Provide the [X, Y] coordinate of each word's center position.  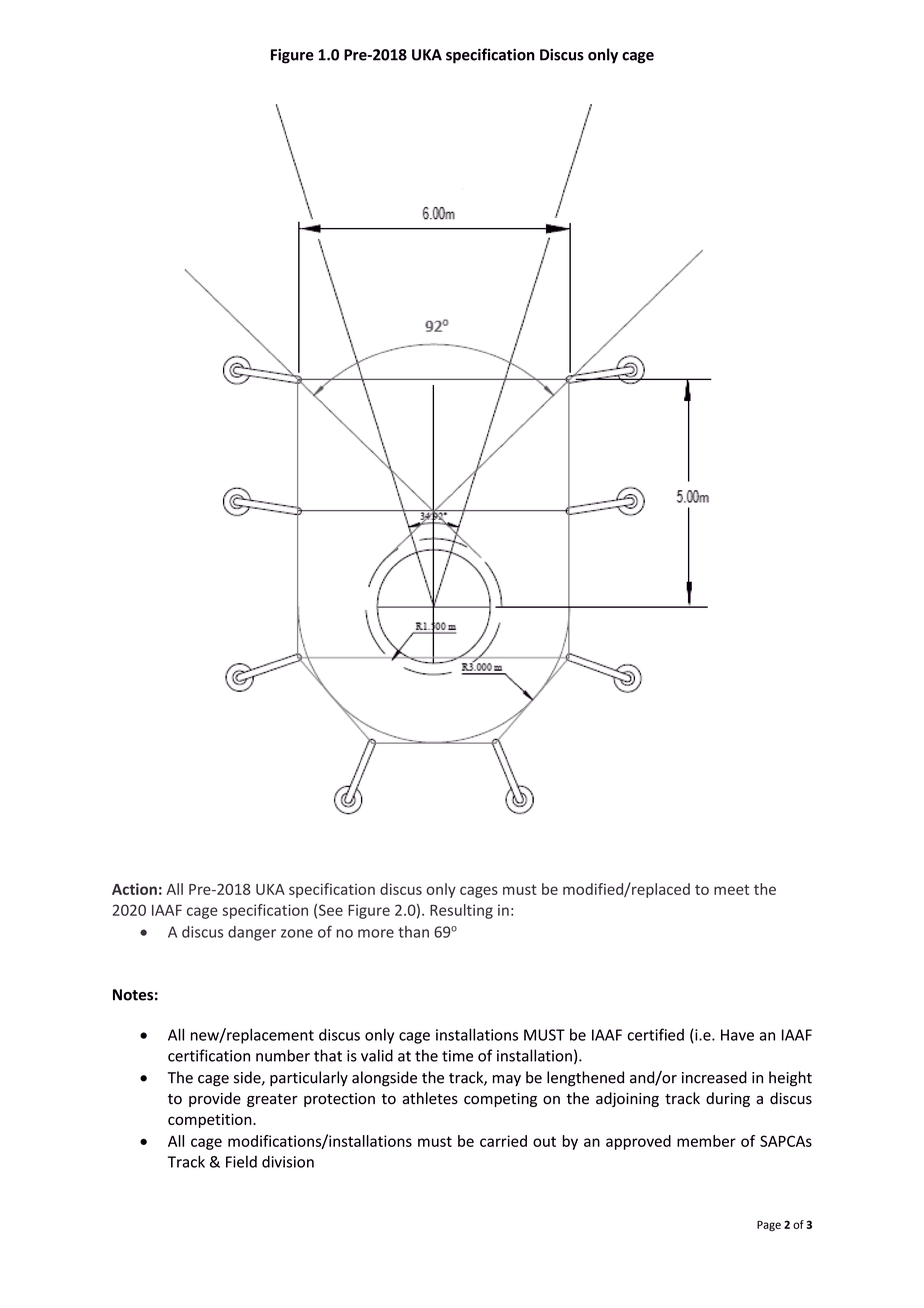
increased [714, 1077]
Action [134, 889]
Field [241, 1161]
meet [731, 890]
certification [209, 1055]
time [457, 1056]
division [288, 1161]
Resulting [461, 911]
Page [769, 1226]
